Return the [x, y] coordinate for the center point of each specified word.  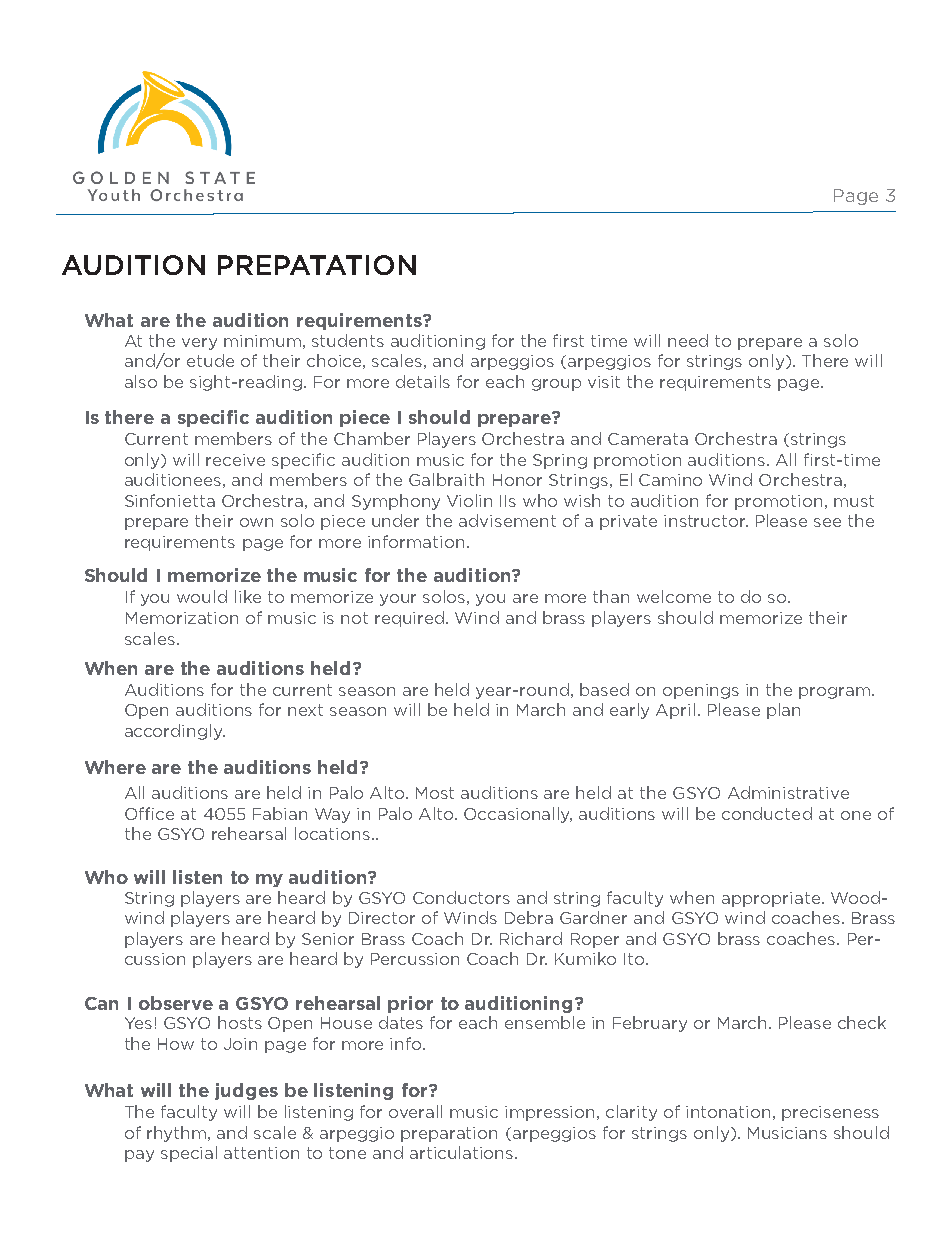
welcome [674, 596]
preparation [449, 1134]
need [688, 340]
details [423, 381]
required [411, 619]
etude [210, 360]
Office [149, 813]
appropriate [772, 899]
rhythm [178, 1134]
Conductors [461, 897]
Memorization [182, 618]
